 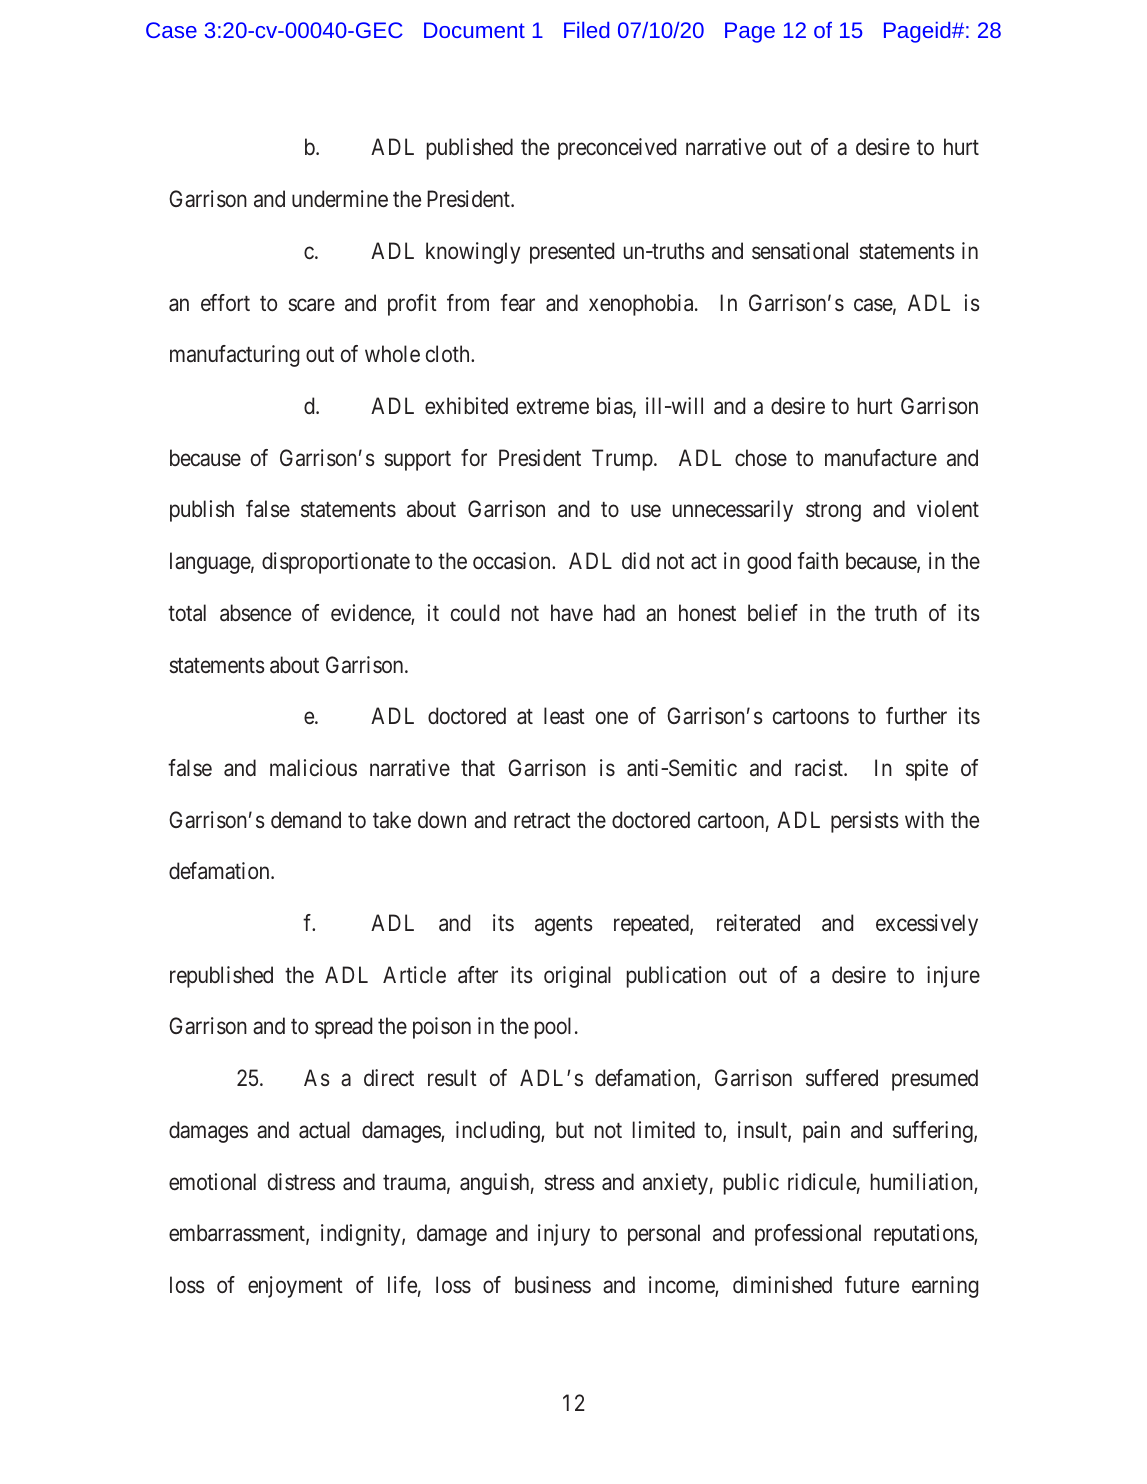 What do you see at coordinates (800, 251) in the screenshot?
I see `sensational` at bounding box center [800, 251].
